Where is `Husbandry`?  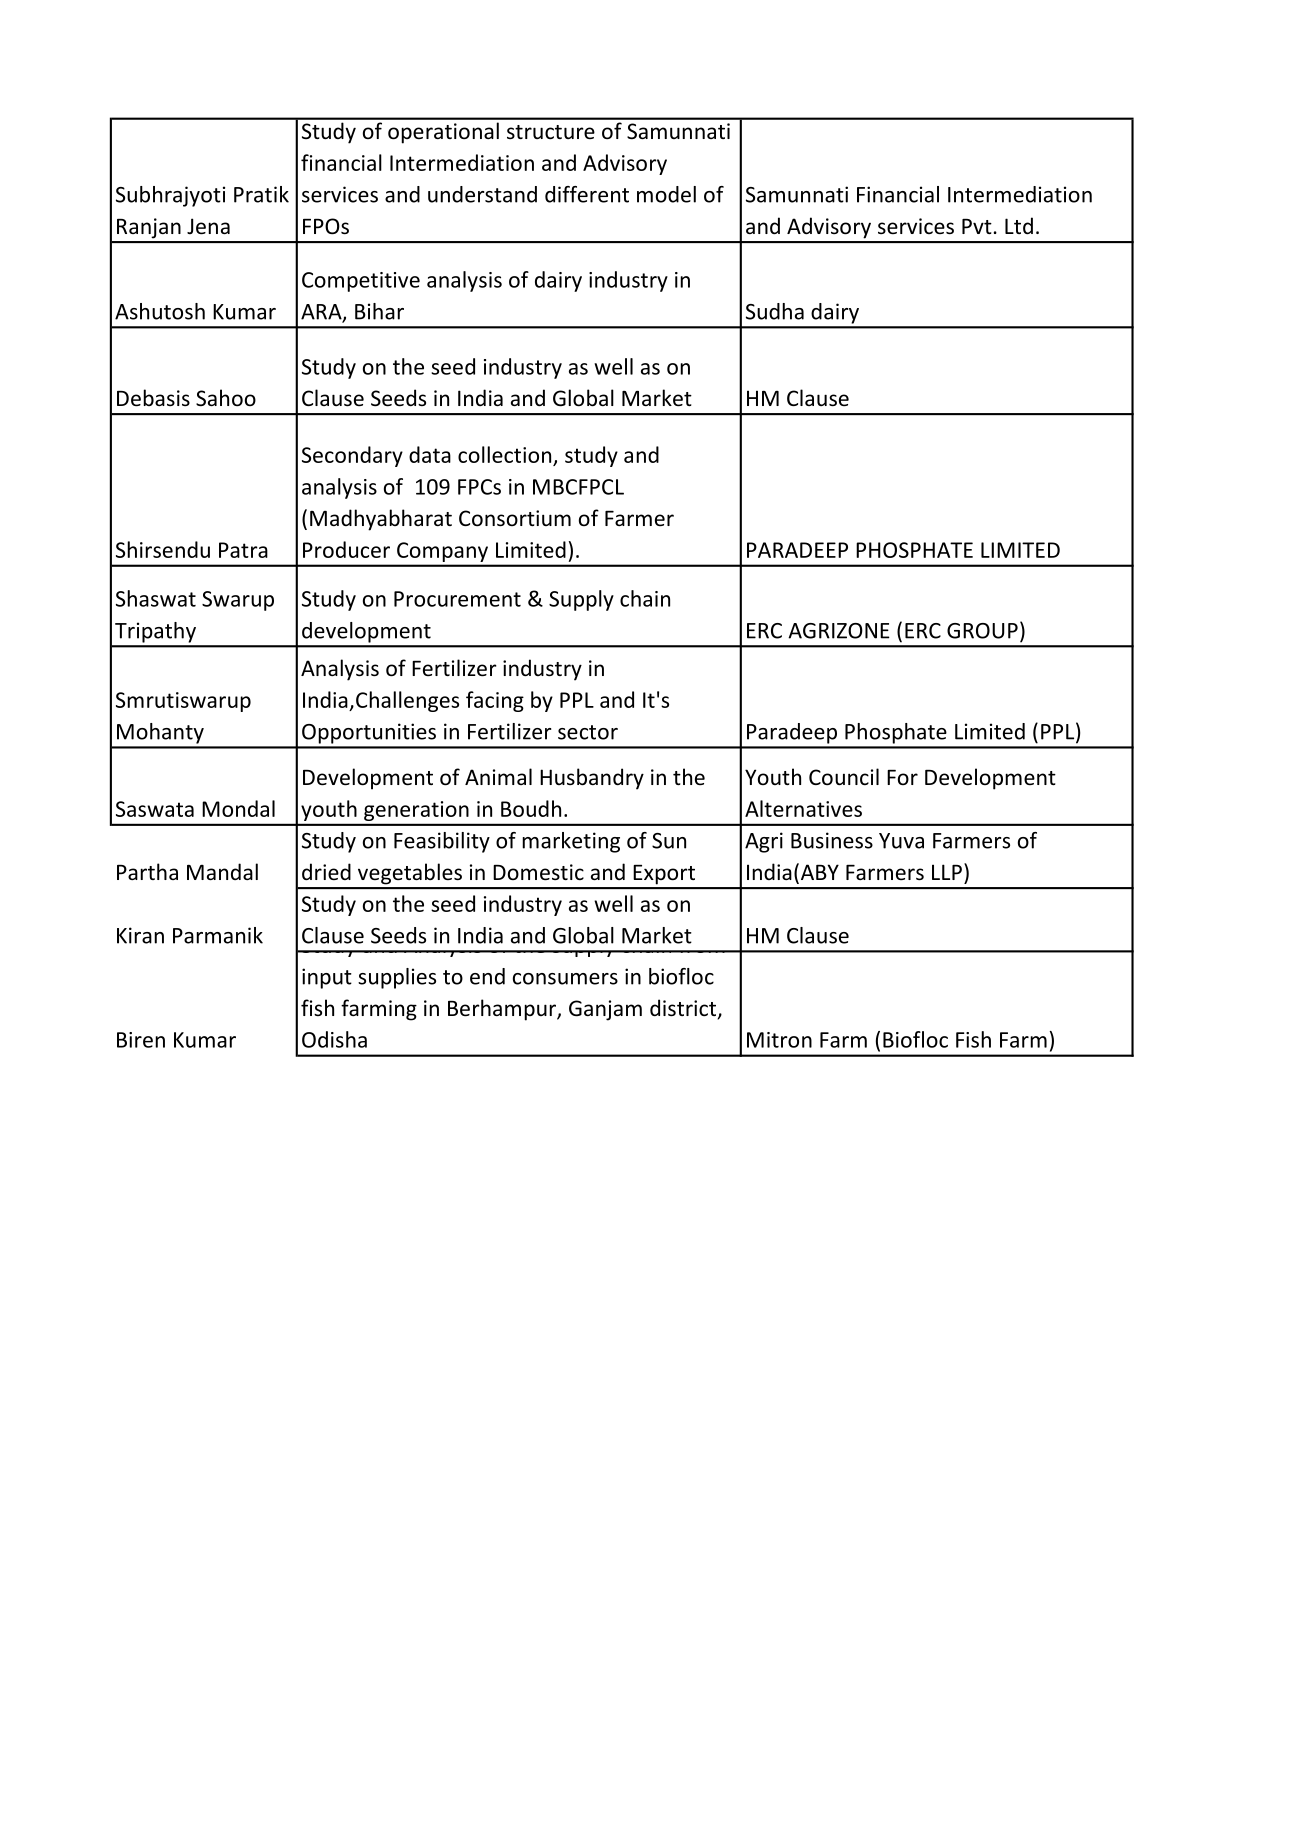
Husbandry is located at coordinates (592, 779).
